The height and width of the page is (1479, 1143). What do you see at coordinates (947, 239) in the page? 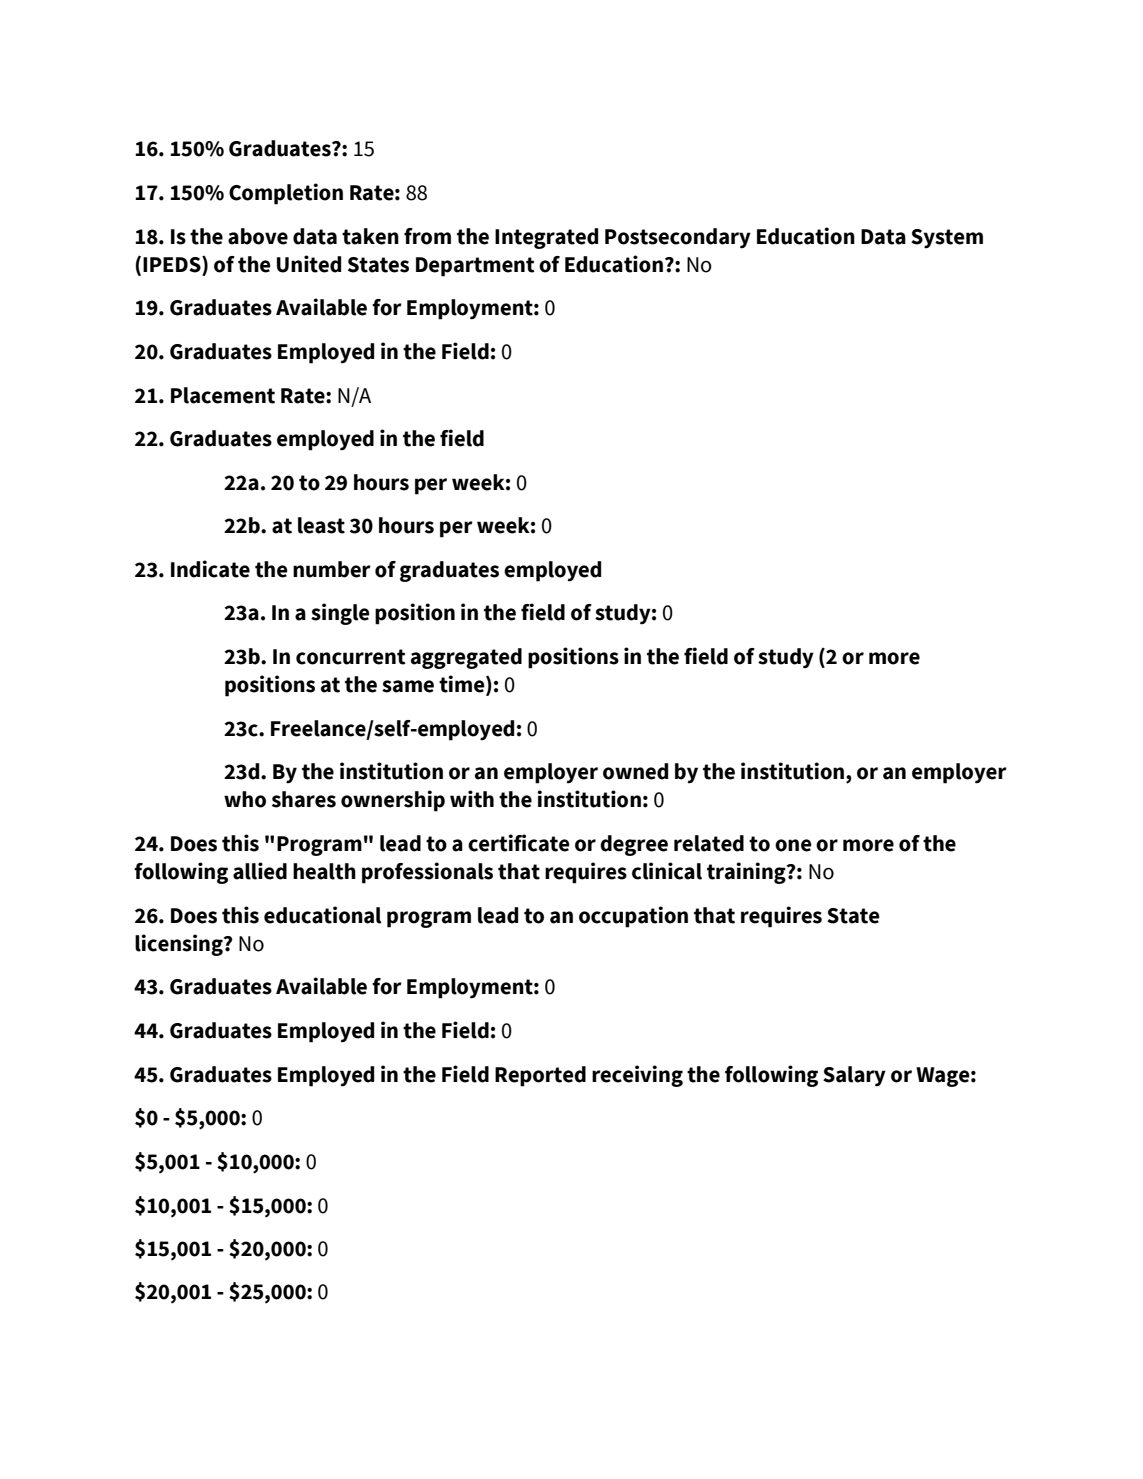
I see `System` at bounding box center [947, 239].
